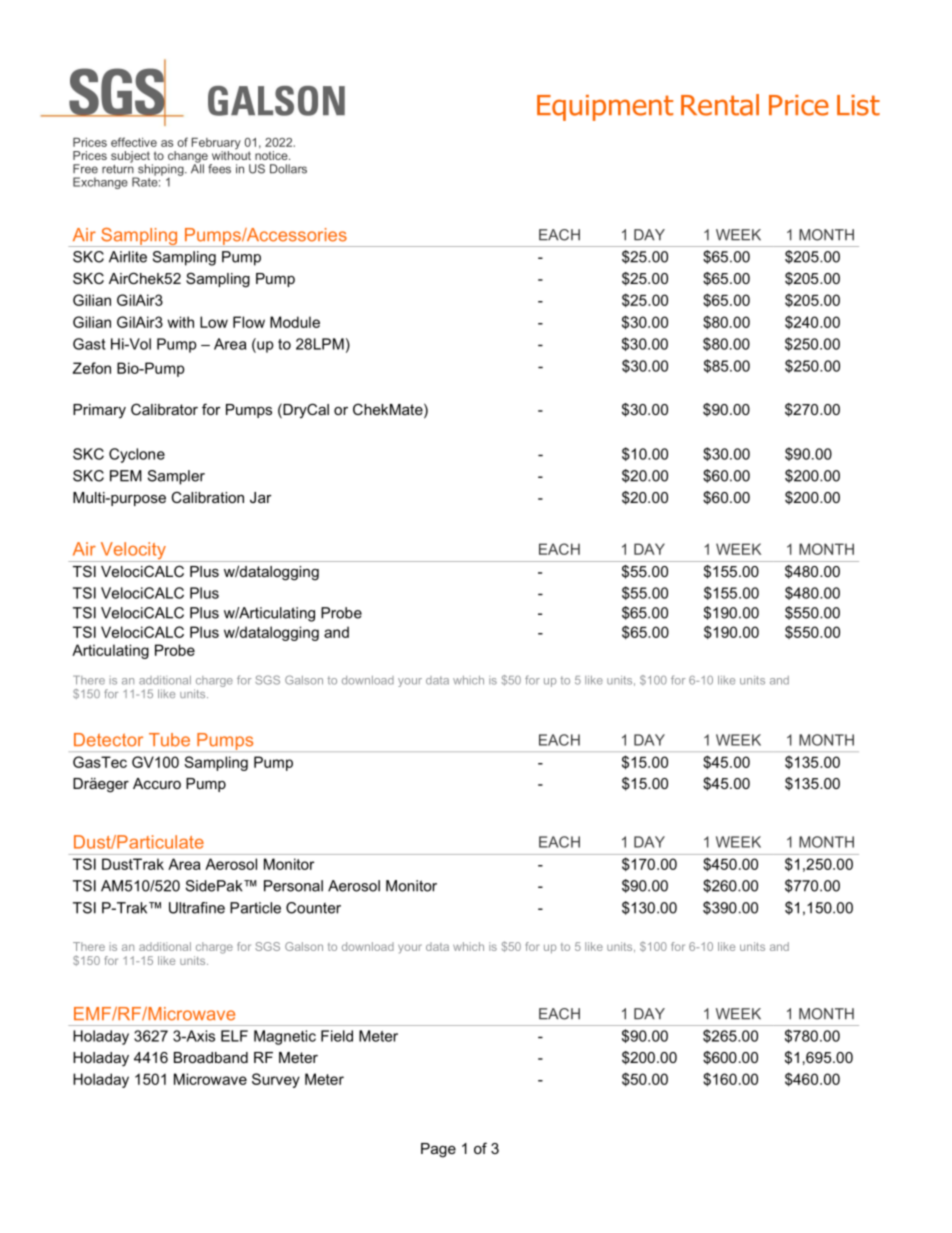 This screenshot has height=1233, width=952. Describe the element at coordinates (720, 105) in the screenshot. I see `Rental` at that location.
